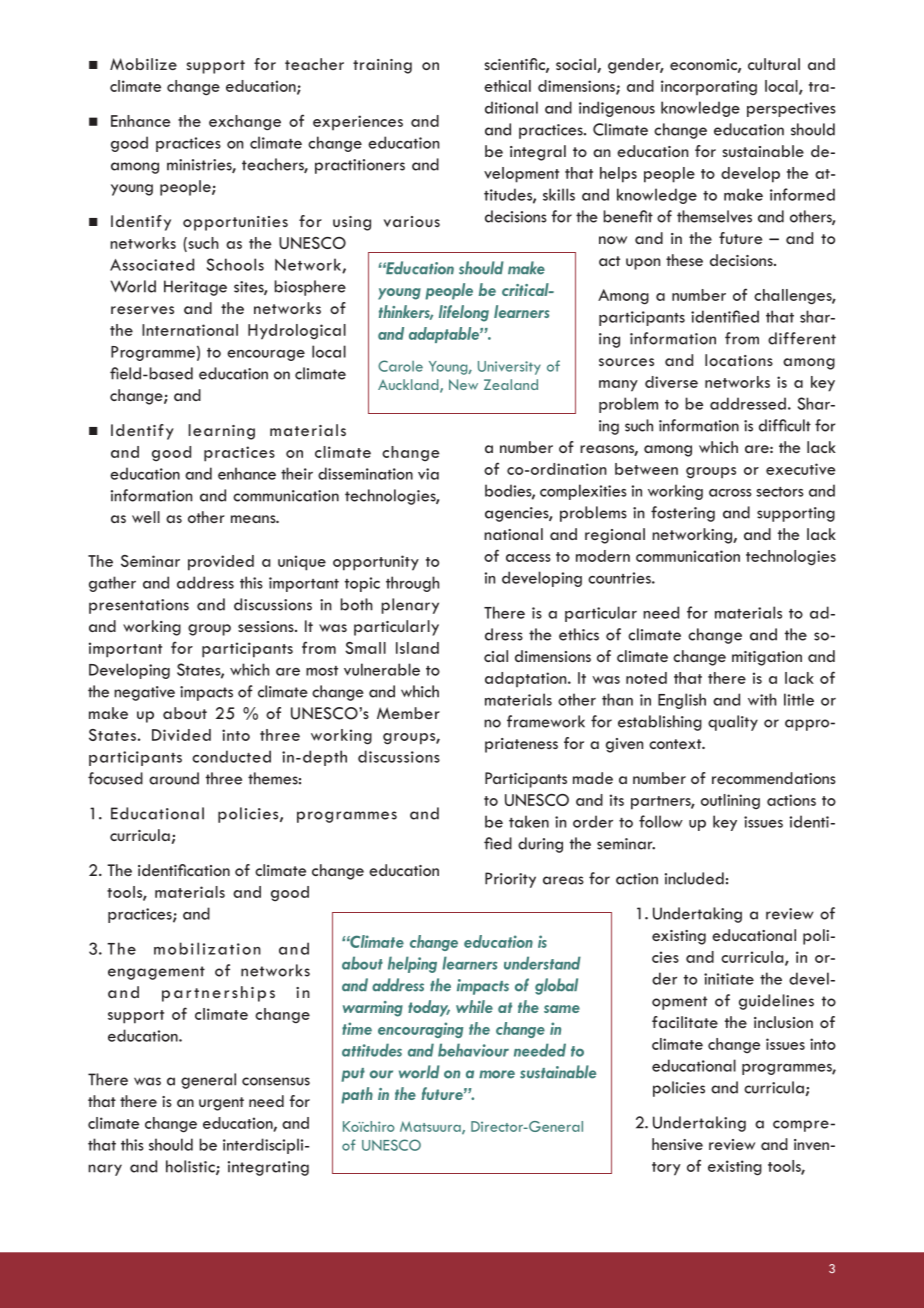 This screenshot has height=1308, width=924. What do you see at coordinates (417, 648) in the screenshot?
I see `Island` at bounding box center [417, 648].
